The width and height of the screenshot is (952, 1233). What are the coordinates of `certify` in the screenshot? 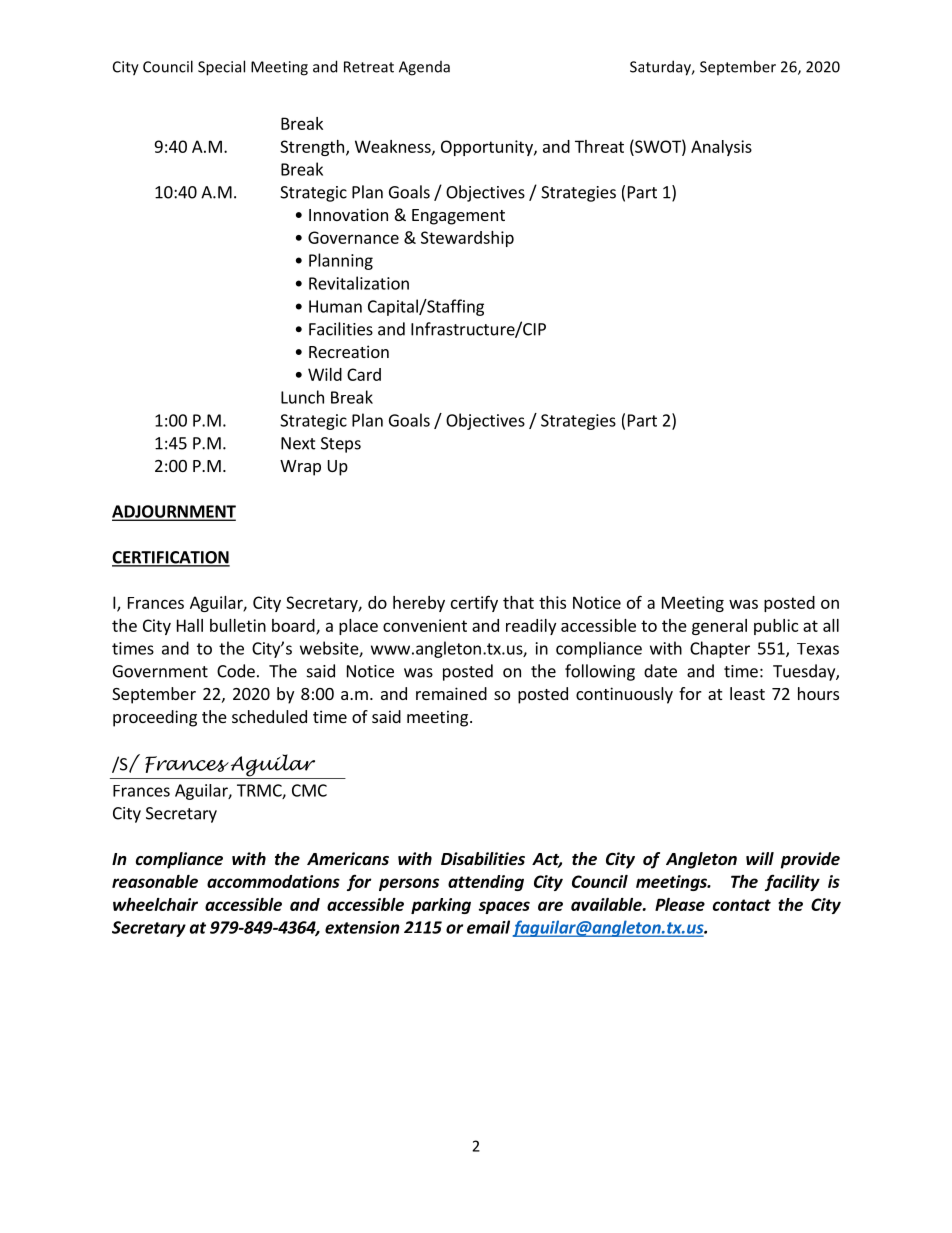 It's located at (474, 603).
